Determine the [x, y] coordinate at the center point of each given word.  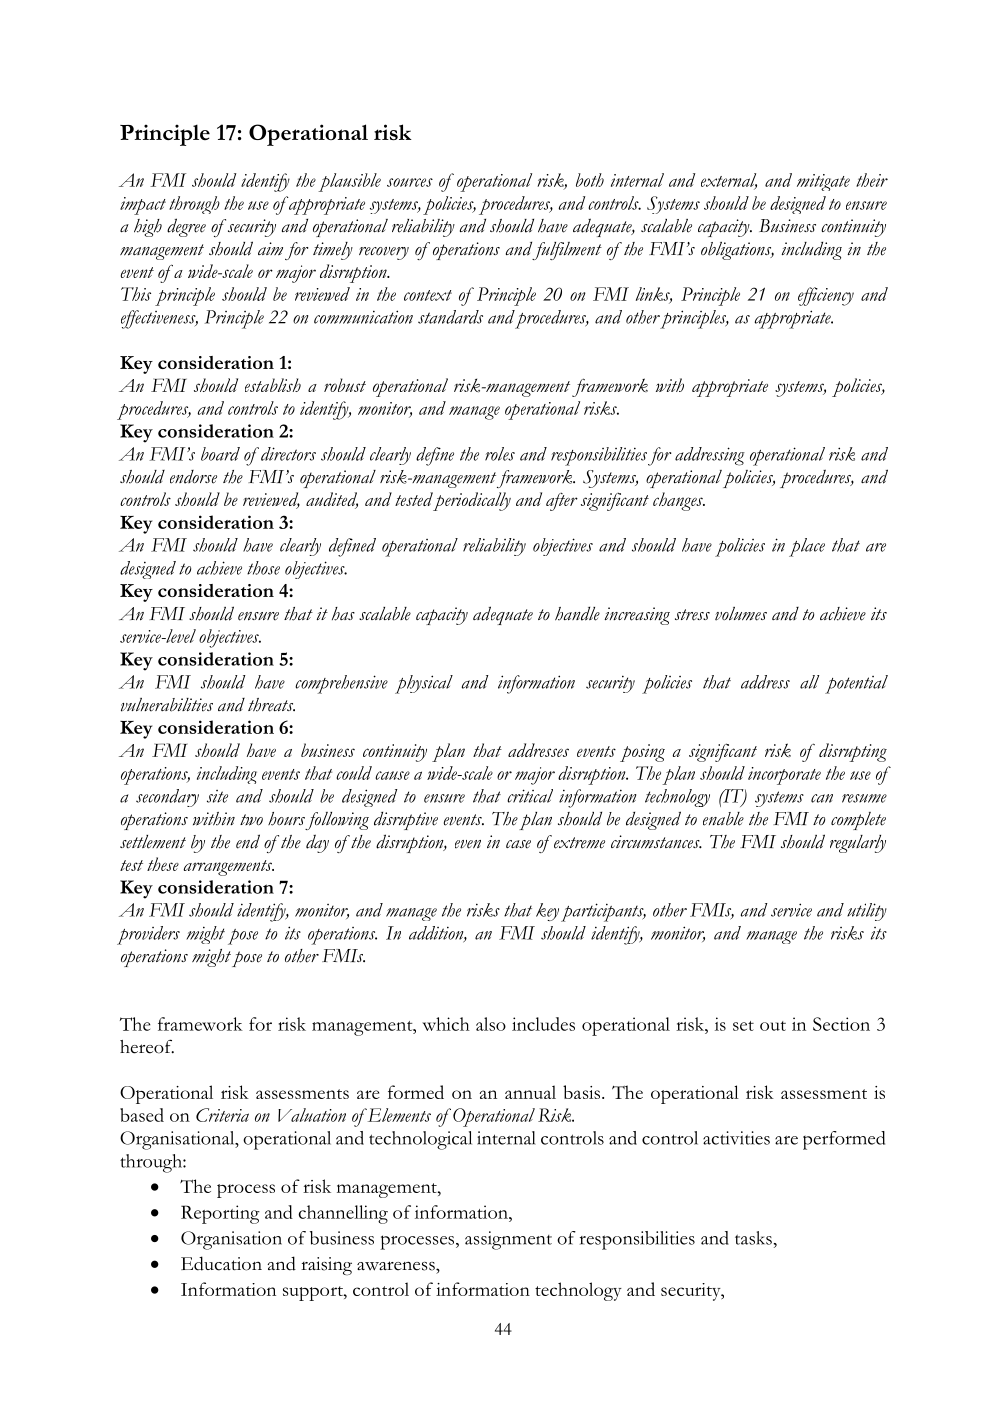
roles [500, 454]
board [220, 454]
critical [530, 796]
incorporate [784, 776]
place [807, 547]
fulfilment [567, 251]
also [491, 1024]
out [773, 1026]
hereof [147, 1046]
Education [221, 1263]
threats [271, 705]
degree [186, 227]
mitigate [823, 182]
